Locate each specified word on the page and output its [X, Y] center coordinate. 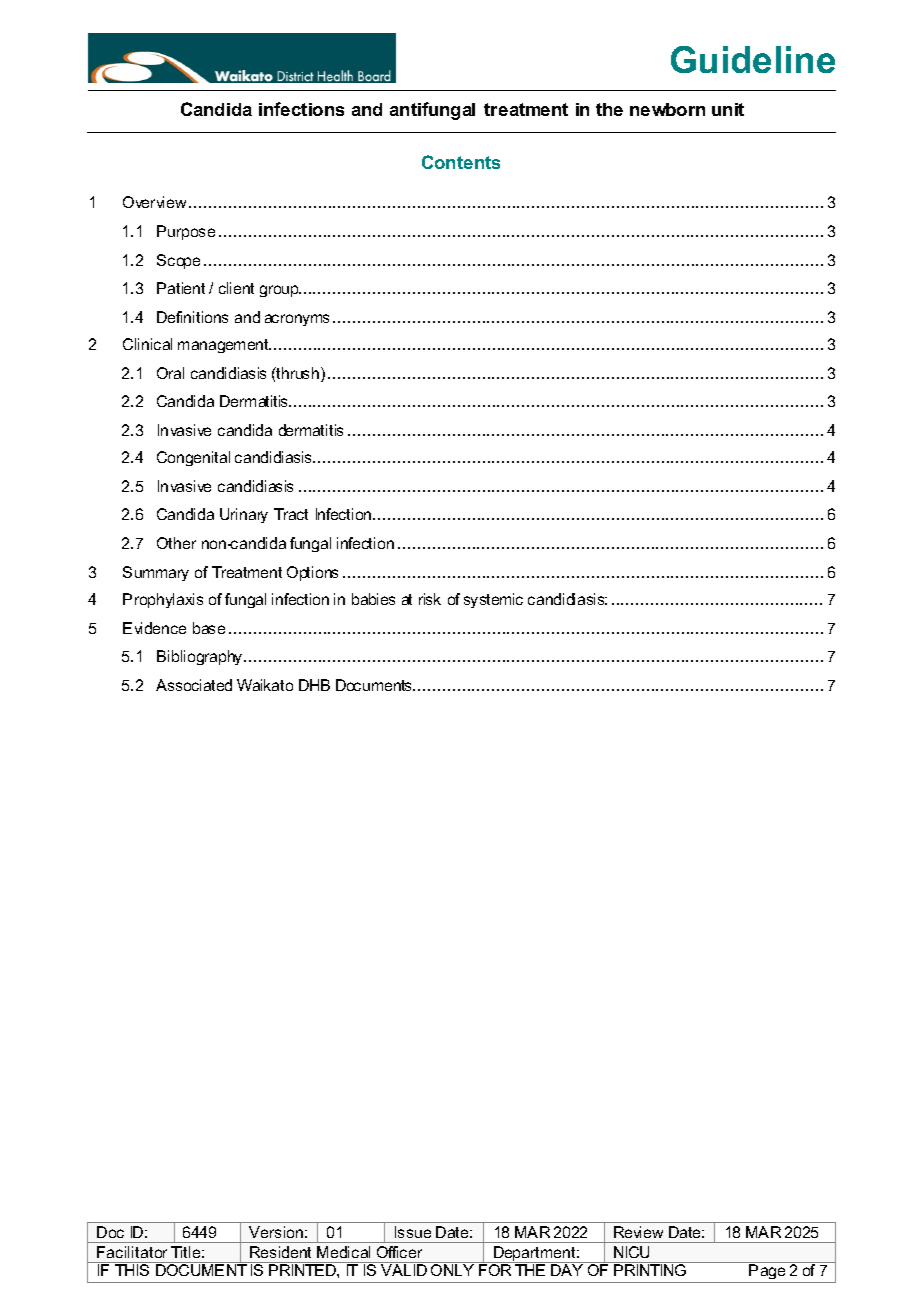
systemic [493, 600]
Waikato [265, 685]
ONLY [452, 1270]
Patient [181, 288]
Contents [461, 162]
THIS [132, 1270]
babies [373, 599]
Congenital [193, 458]
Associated [194, 685]
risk [430, 599]
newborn [667, 109]
